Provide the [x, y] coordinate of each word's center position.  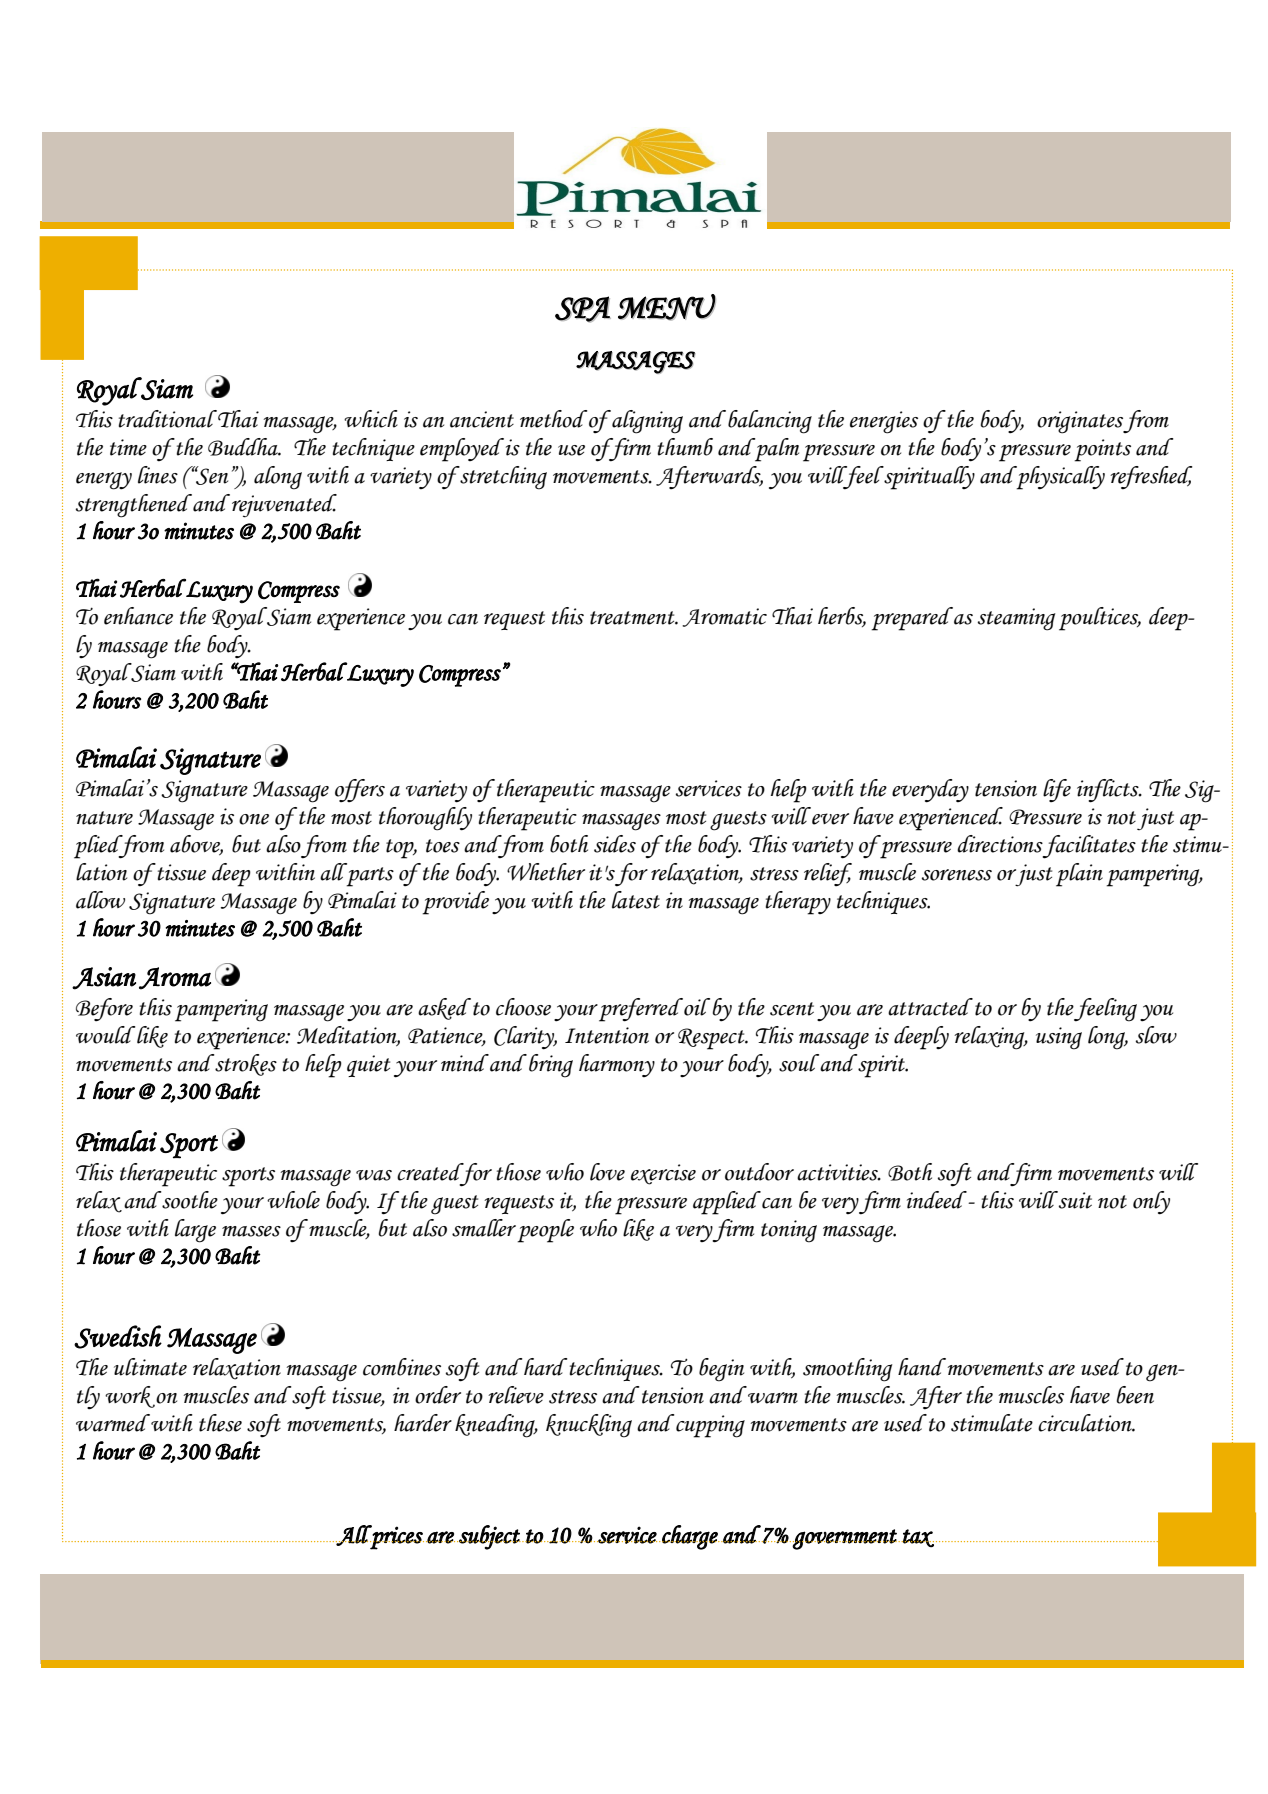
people [545, 1231]
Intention [607, 1035]
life [1057, 790]
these [220, 1423]
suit [1074, 1200]
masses [251, 1231]
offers [360, 790]
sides [615, 844]
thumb [685, 447]
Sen [211, 475]
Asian [104, 978]
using [1059, 1038]
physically [1059, 478]
